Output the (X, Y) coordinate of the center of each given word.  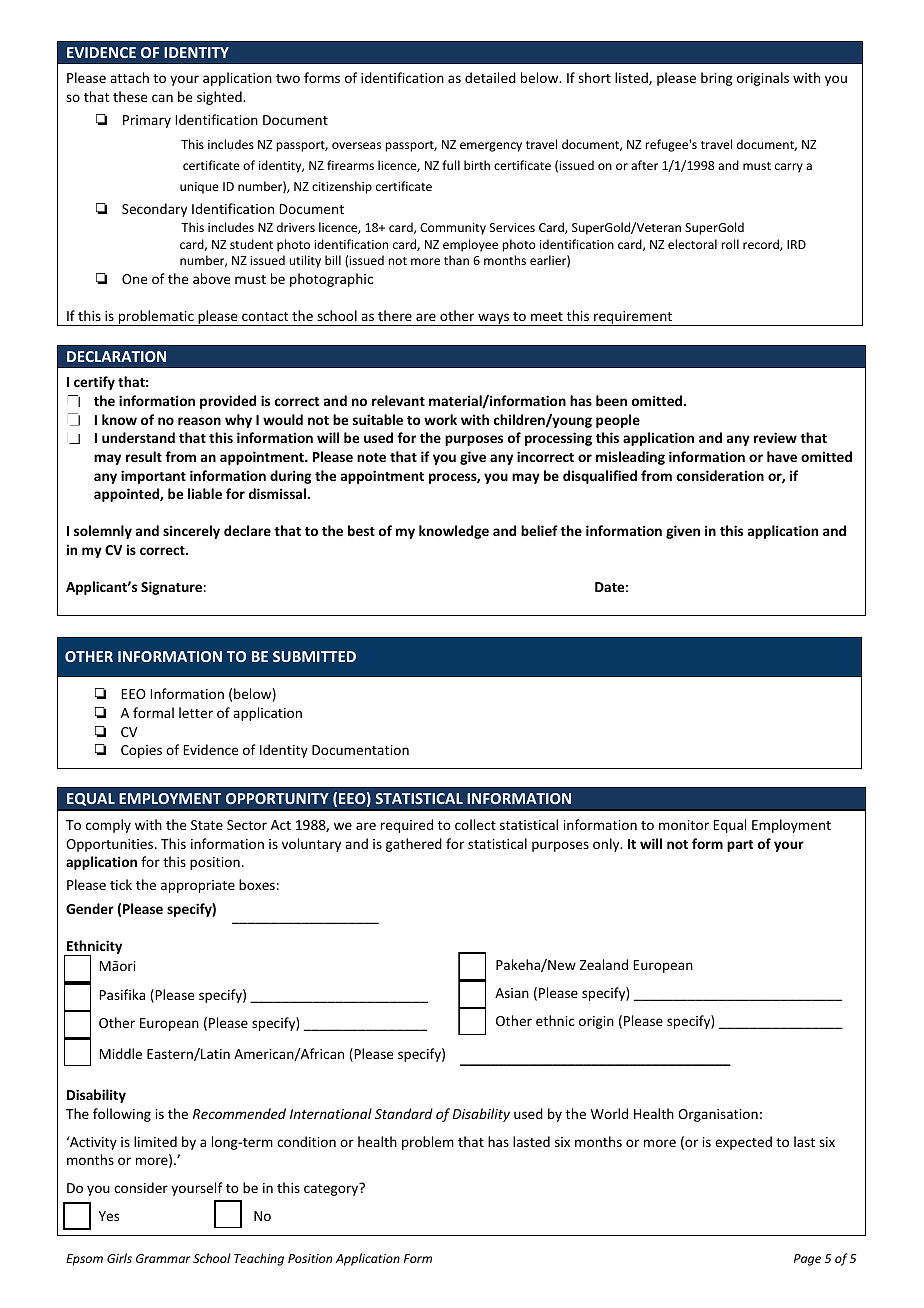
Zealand (604, 964)
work (440, 419)
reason (199, 421)
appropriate (198, 886)
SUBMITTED (314, 656)
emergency (491, 147)
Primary (147, 121)
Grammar (163, 1258)
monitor (684, 825)
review (775, 437)
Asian (512, 993)
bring (717, 79)
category (332, 1189)
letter (196, 712)
